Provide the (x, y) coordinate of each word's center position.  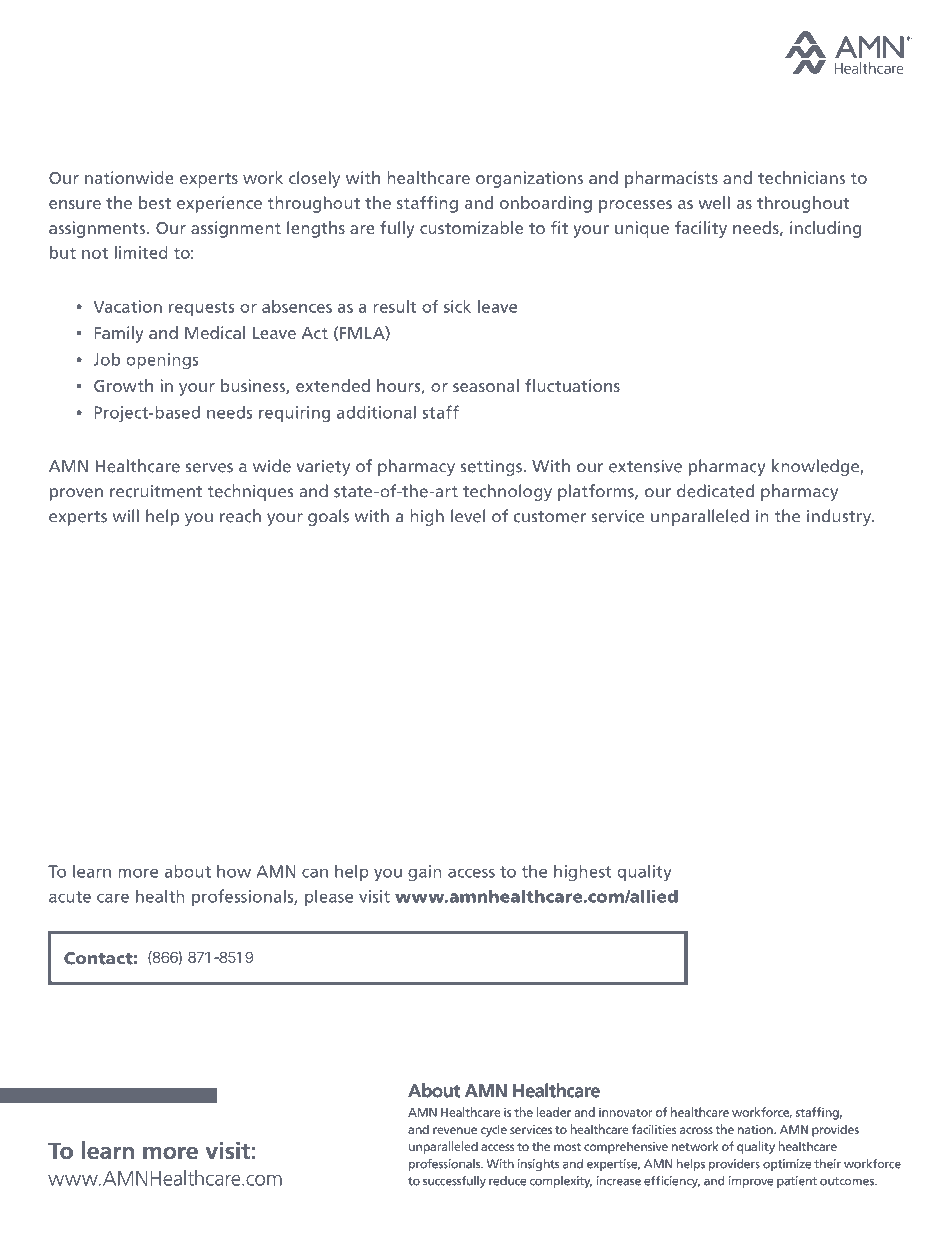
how (234, 871)
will (126, 515)
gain (425, 873)
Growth (123, 385)
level (468, 516)
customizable (471, 227)
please (329, 897)
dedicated (715, 491)
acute (70, 897)
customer (549, 517)
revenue (455, 1130)
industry (840, 517)
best (155, 202)
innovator (625, 1112)
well (714, 202)
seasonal (486, 385)
